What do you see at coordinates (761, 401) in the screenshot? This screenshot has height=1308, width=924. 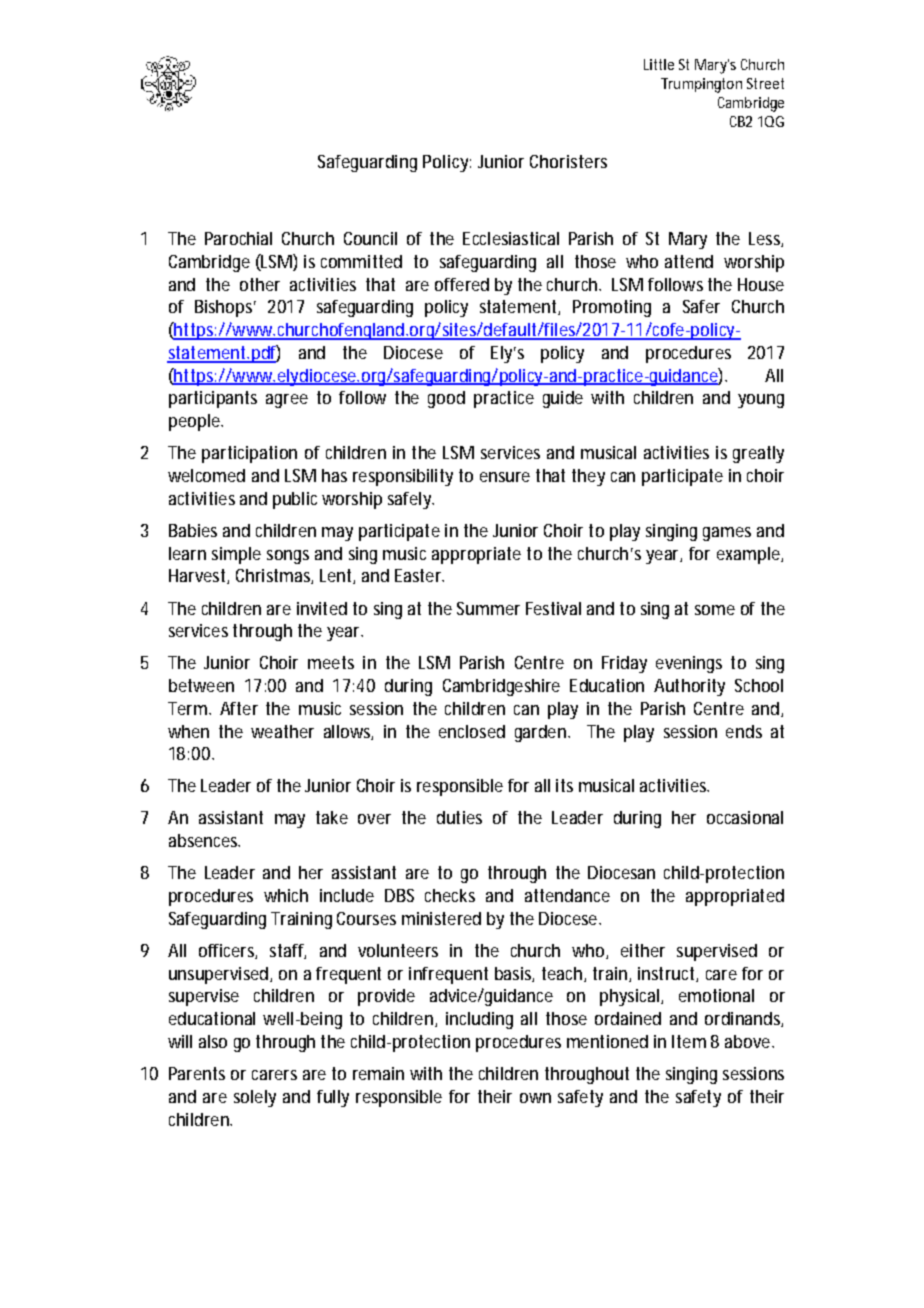 I see `young` at bounding box center [761, 401].
